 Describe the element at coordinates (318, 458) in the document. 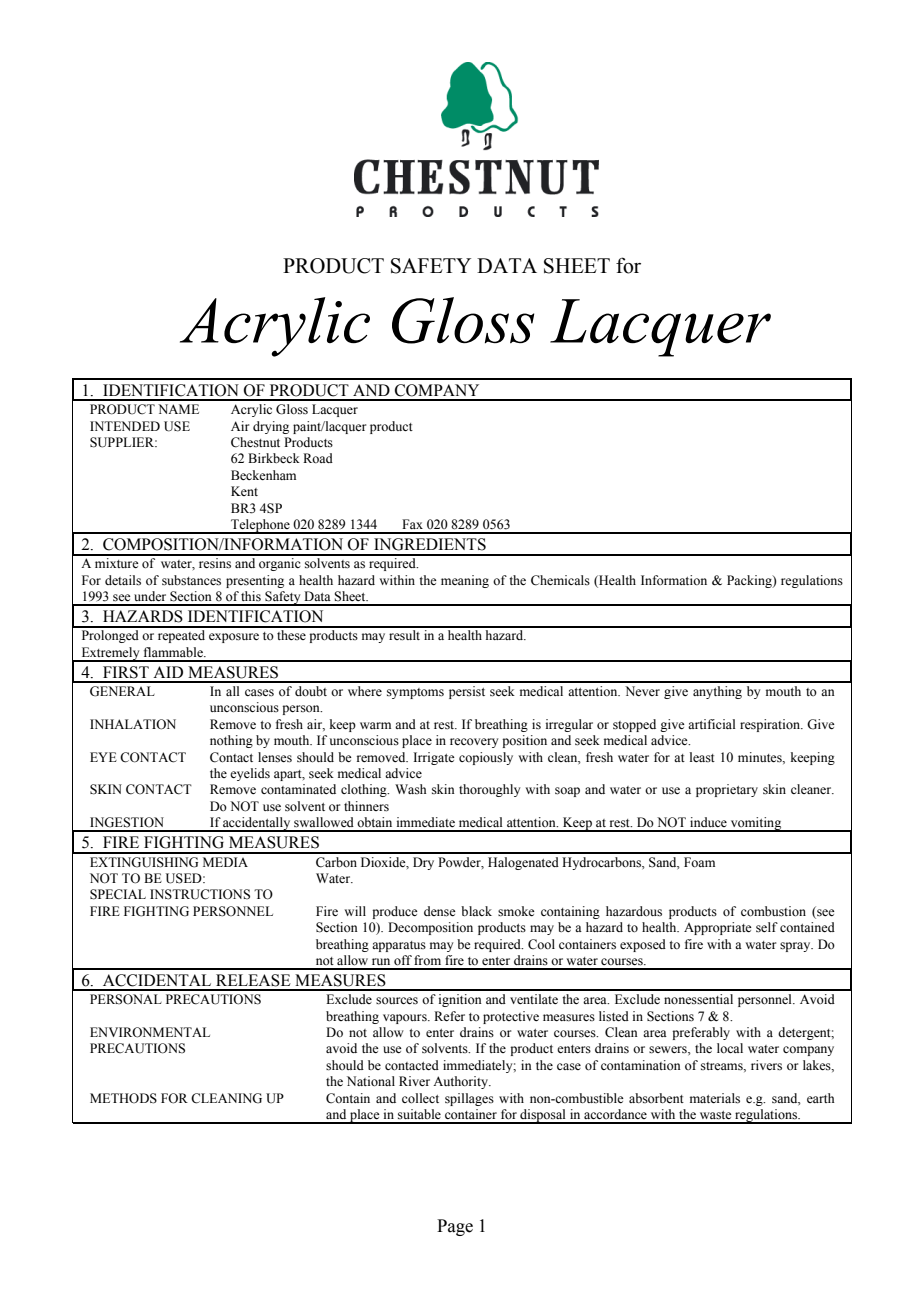

I see `Road` at that location.
